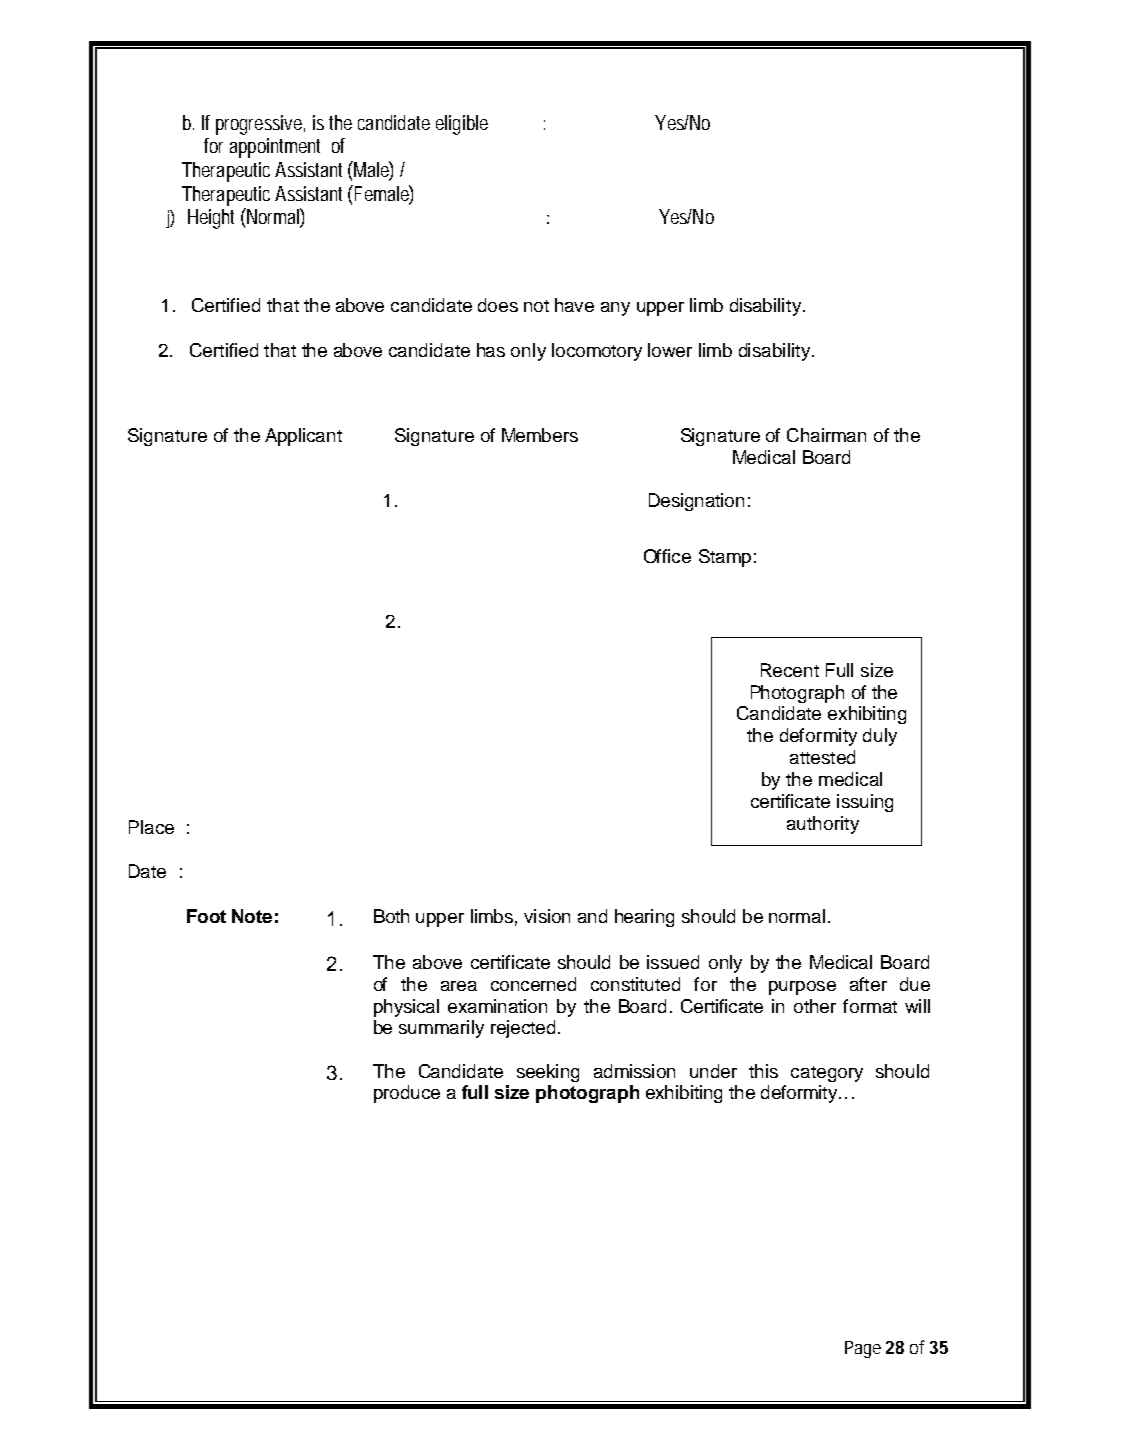 The image size is (1121, 1451). Describe the element at coordinates (540, 435) in the screenshot. I see `Members` at that location.
